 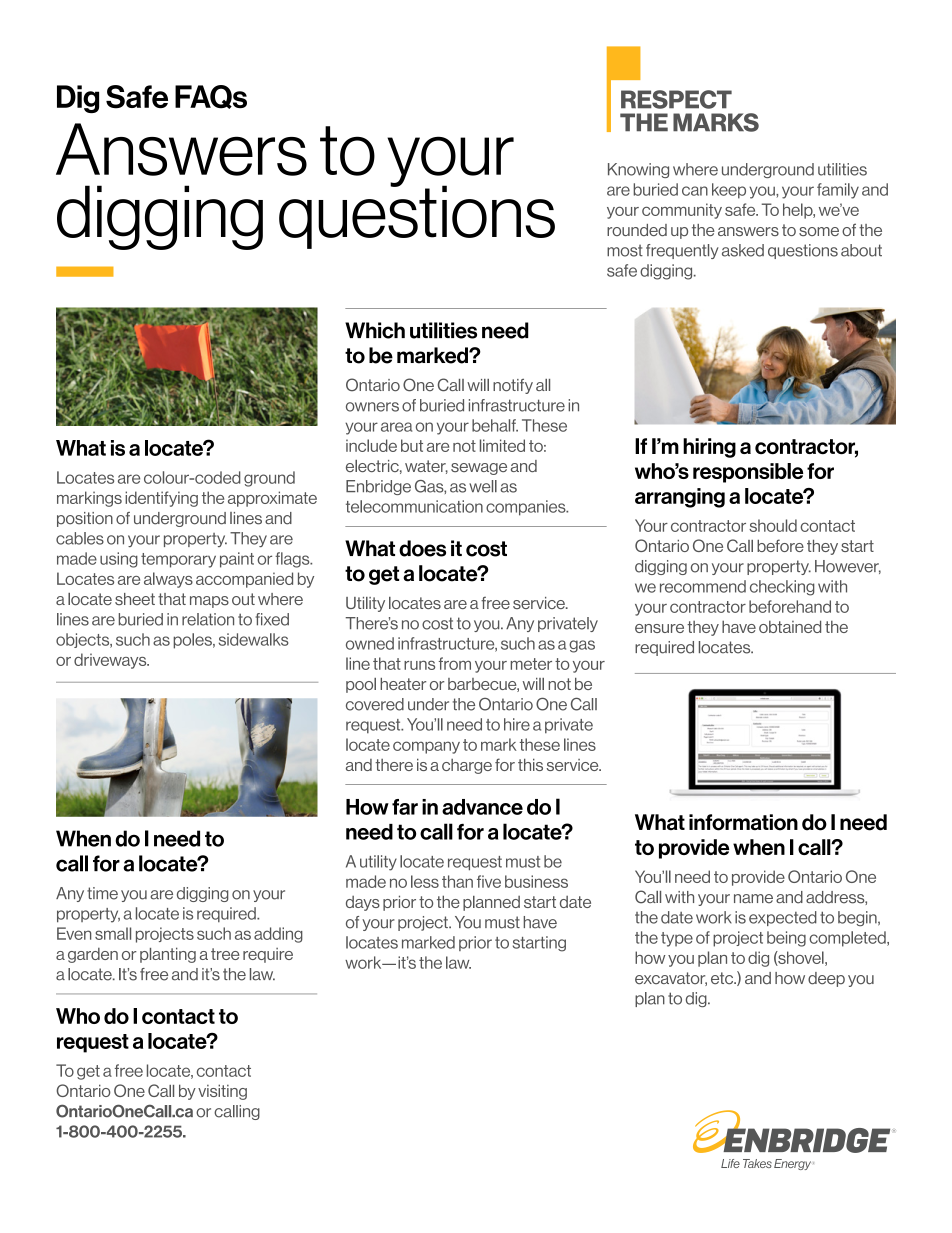 What do you see at coordinates (495, 425) in the screenshot?
I see `behalf` at bounding box center [495, 425].
